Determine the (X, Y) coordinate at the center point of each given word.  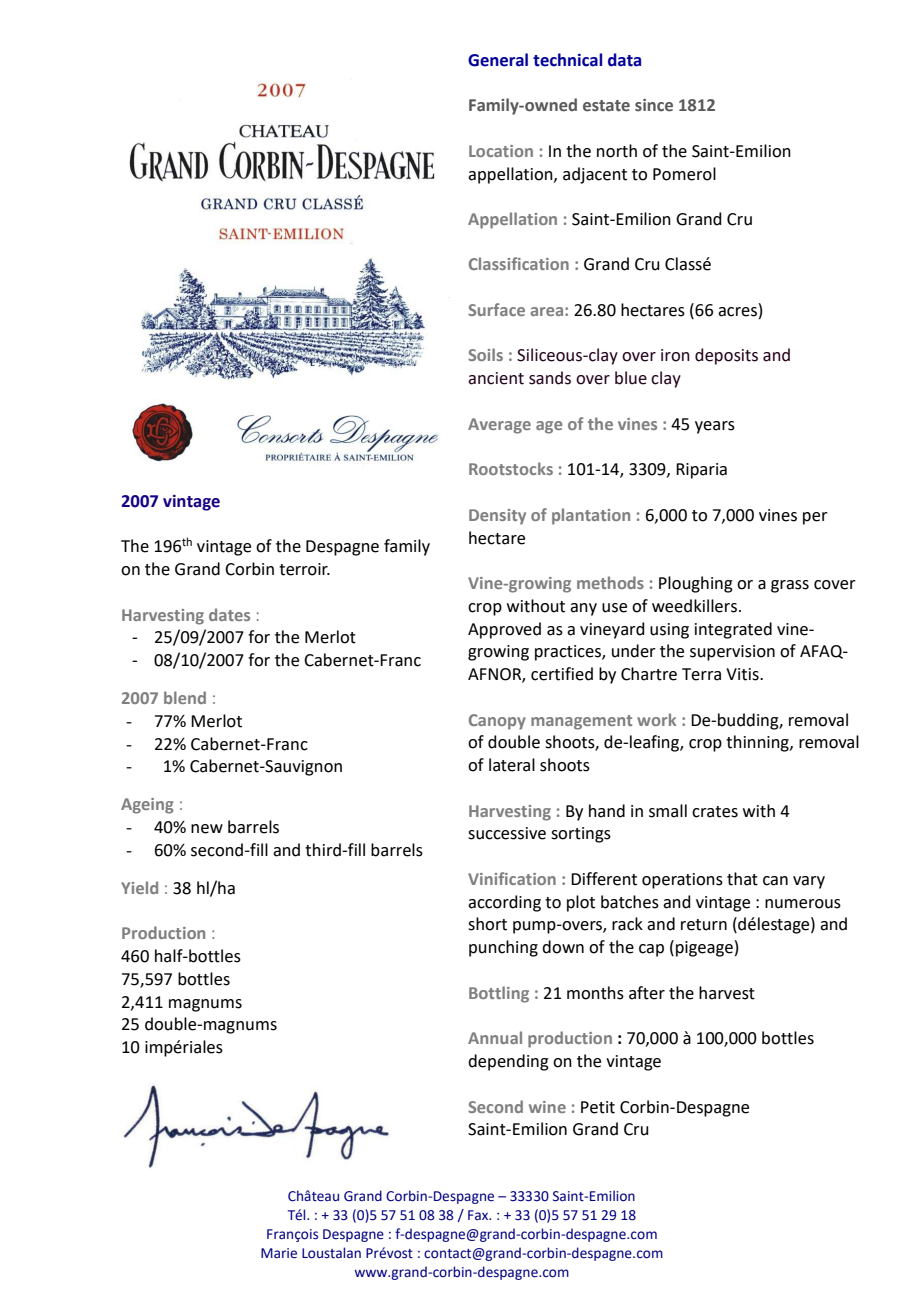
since (654, 105)
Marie (279, 1253)
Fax (479, 1215)
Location (501, 151)
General (498, 60)
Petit (598, 1107)
